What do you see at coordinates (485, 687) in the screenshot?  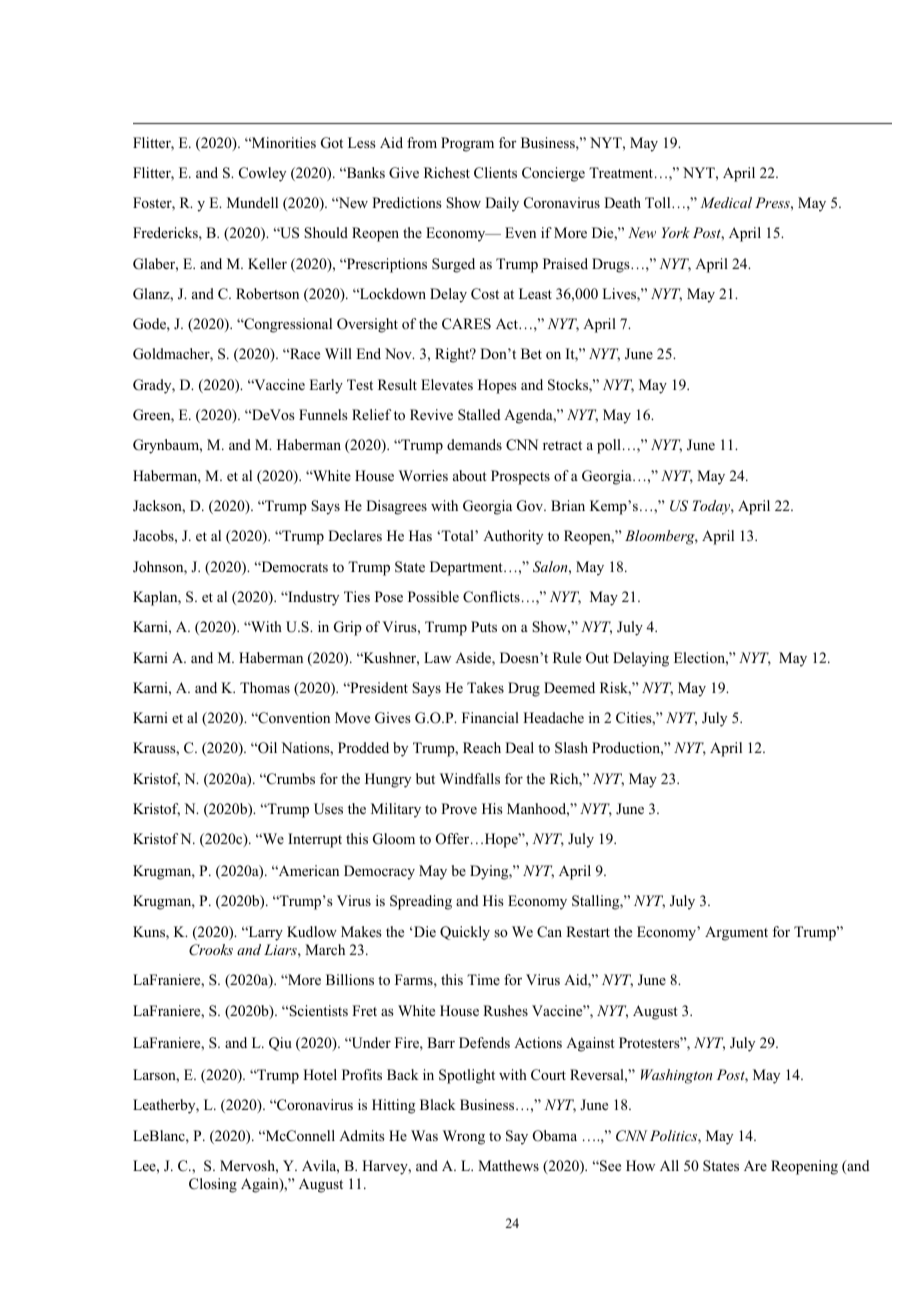 I see `Takes` at bounding box center [485, 687].
